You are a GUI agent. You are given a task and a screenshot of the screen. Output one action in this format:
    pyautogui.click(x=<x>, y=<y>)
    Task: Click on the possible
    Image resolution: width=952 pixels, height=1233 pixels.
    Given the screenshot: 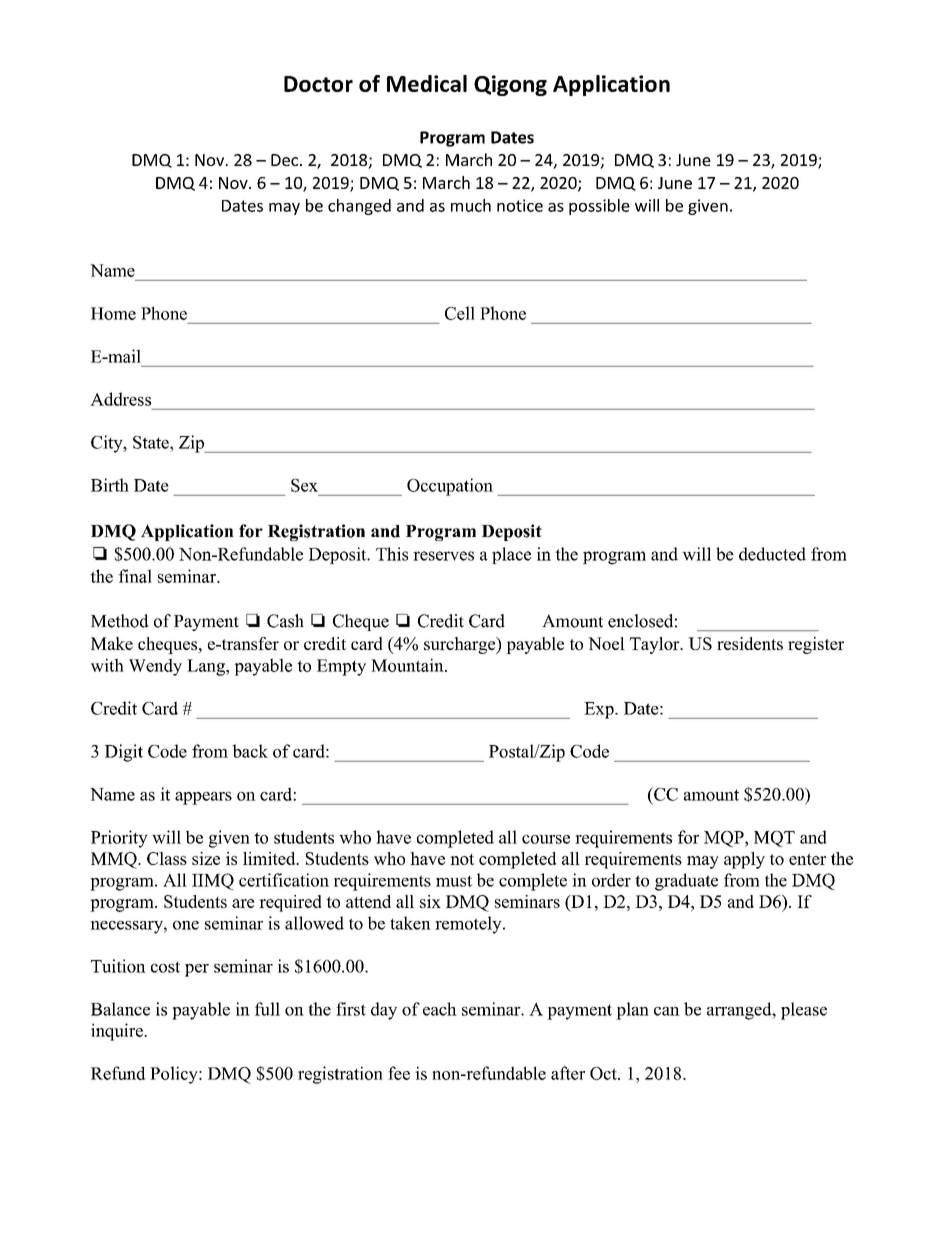 What is the action you would take?
    pyautogui.click(x=599, y=207)
